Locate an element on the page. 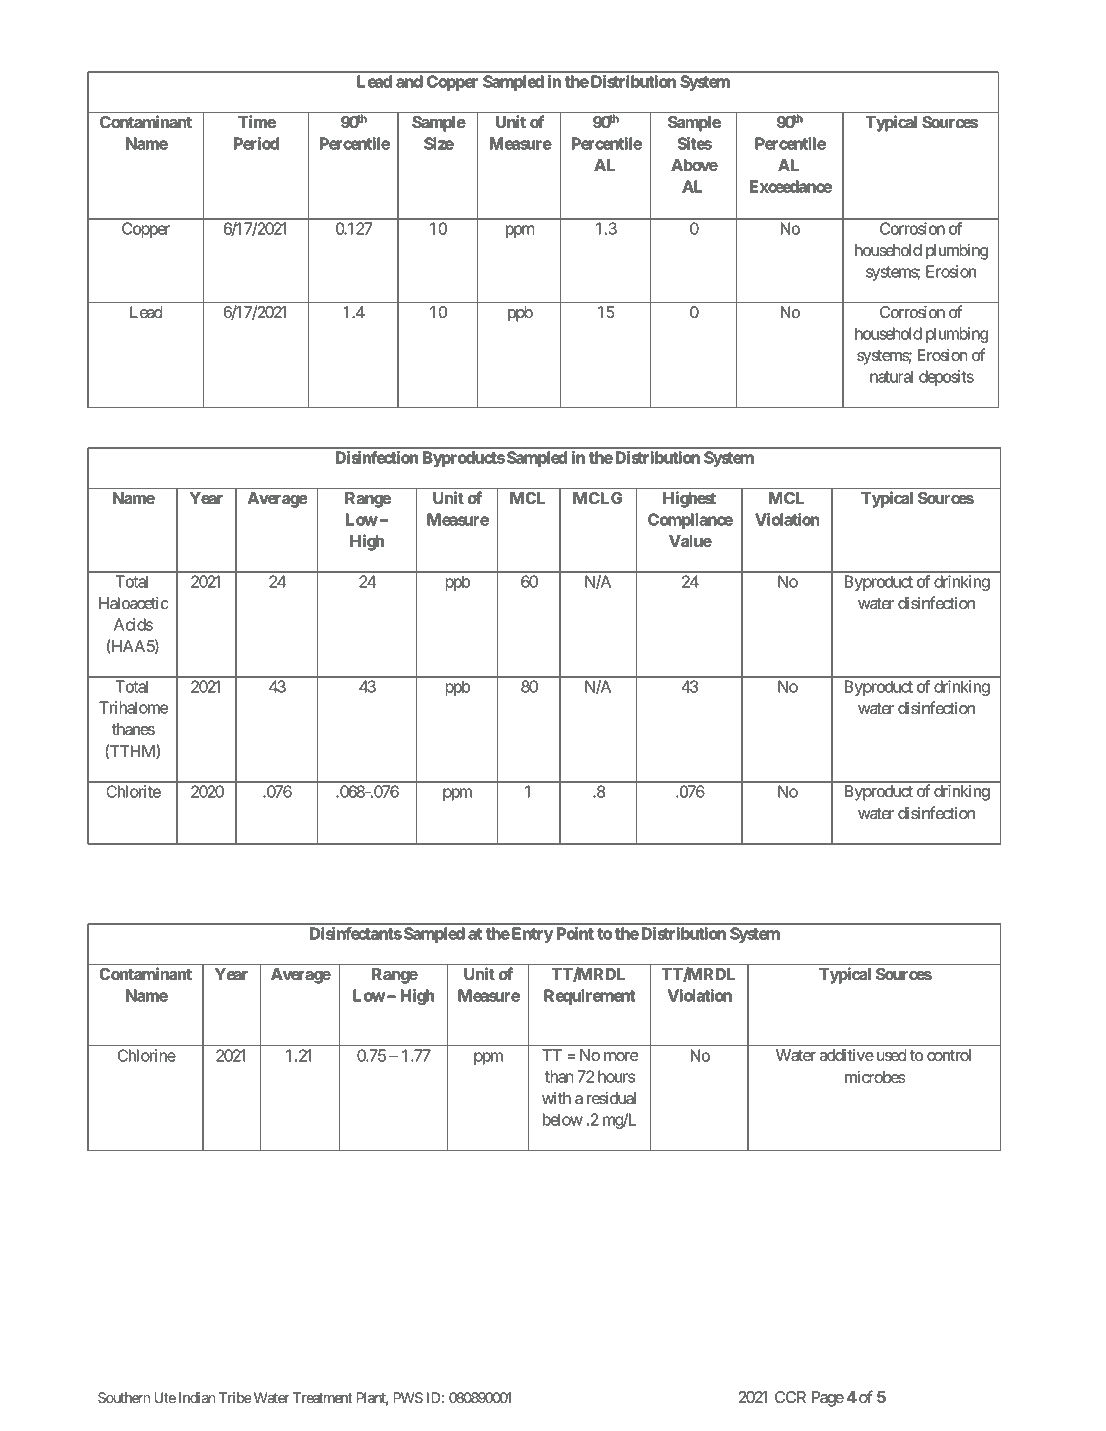 Image resolution: width=1106 pixels, height=1431 pixels. Chlorite is located at coordinates (133, 791).
